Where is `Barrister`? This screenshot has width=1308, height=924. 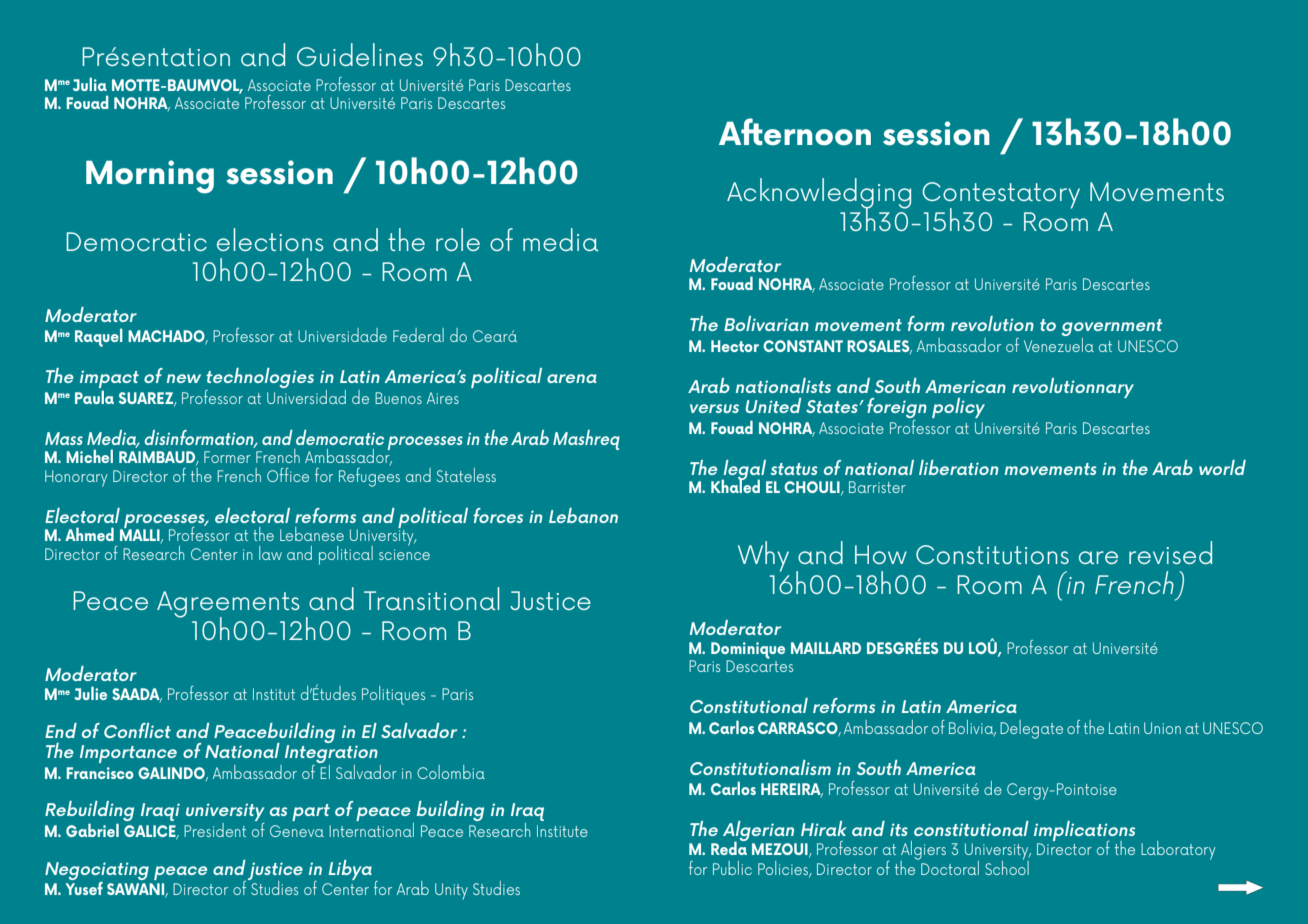 Barrister is located at coordinates (877, 487).
